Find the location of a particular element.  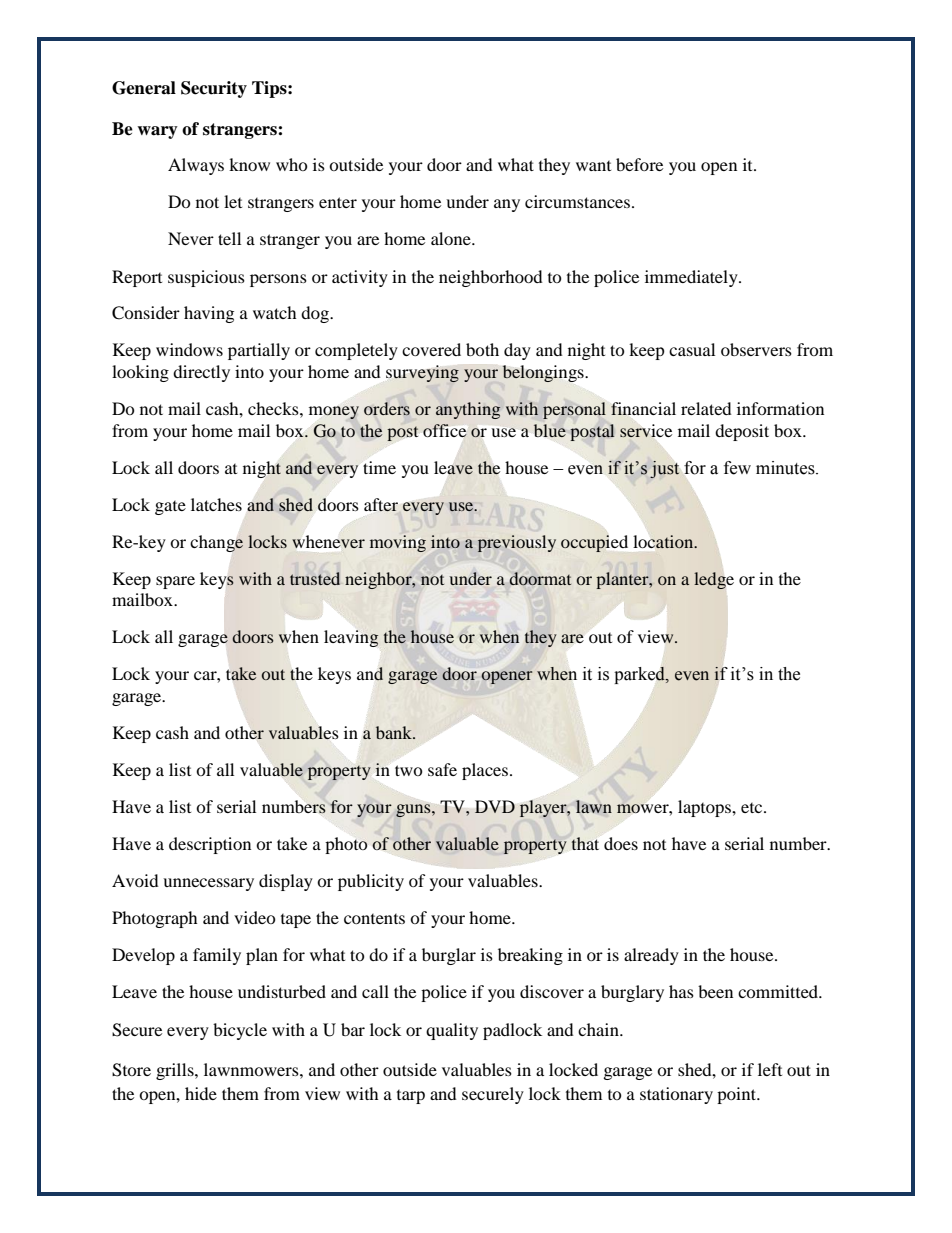

safe is located at coordinates (442, 769).
